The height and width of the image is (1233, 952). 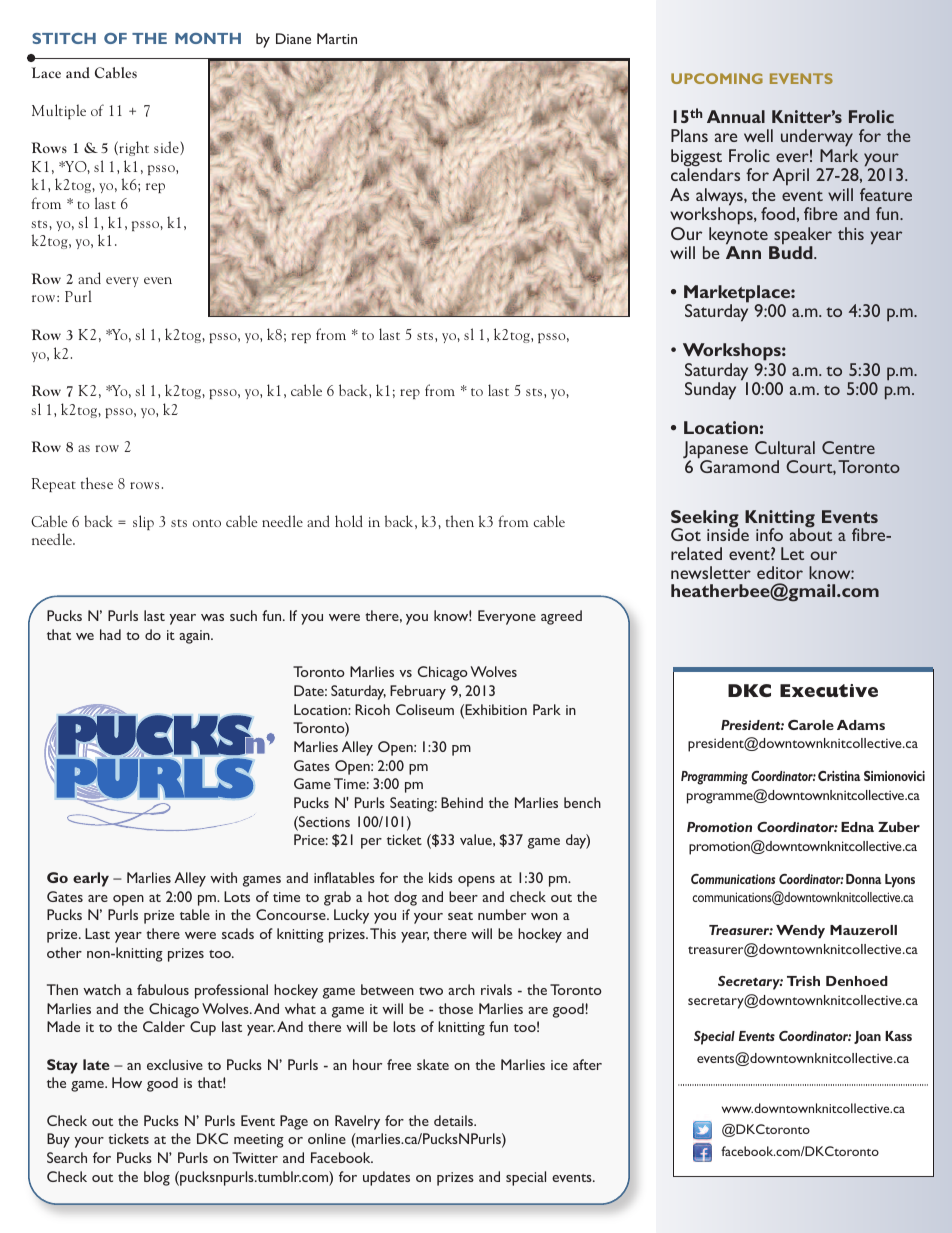 What do you see at coordinates (867, 1037) in the image?
I see `joan` at bounding box center [867, 1037].
